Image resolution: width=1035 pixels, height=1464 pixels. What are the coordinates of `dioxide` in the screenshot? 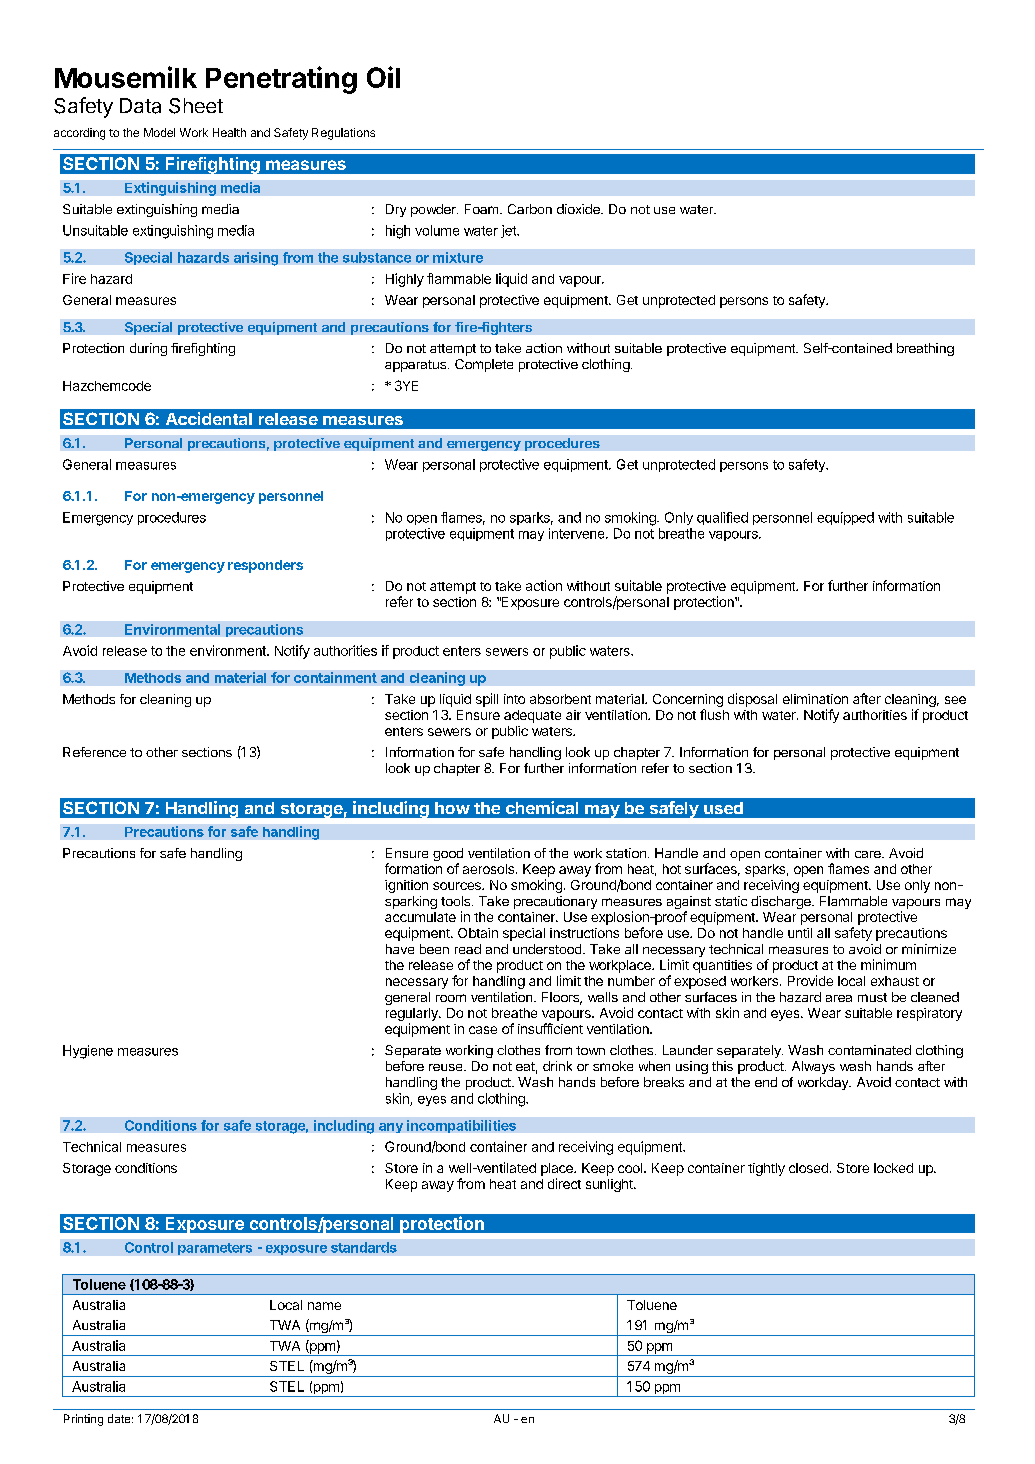 It's located at (579, 209).
